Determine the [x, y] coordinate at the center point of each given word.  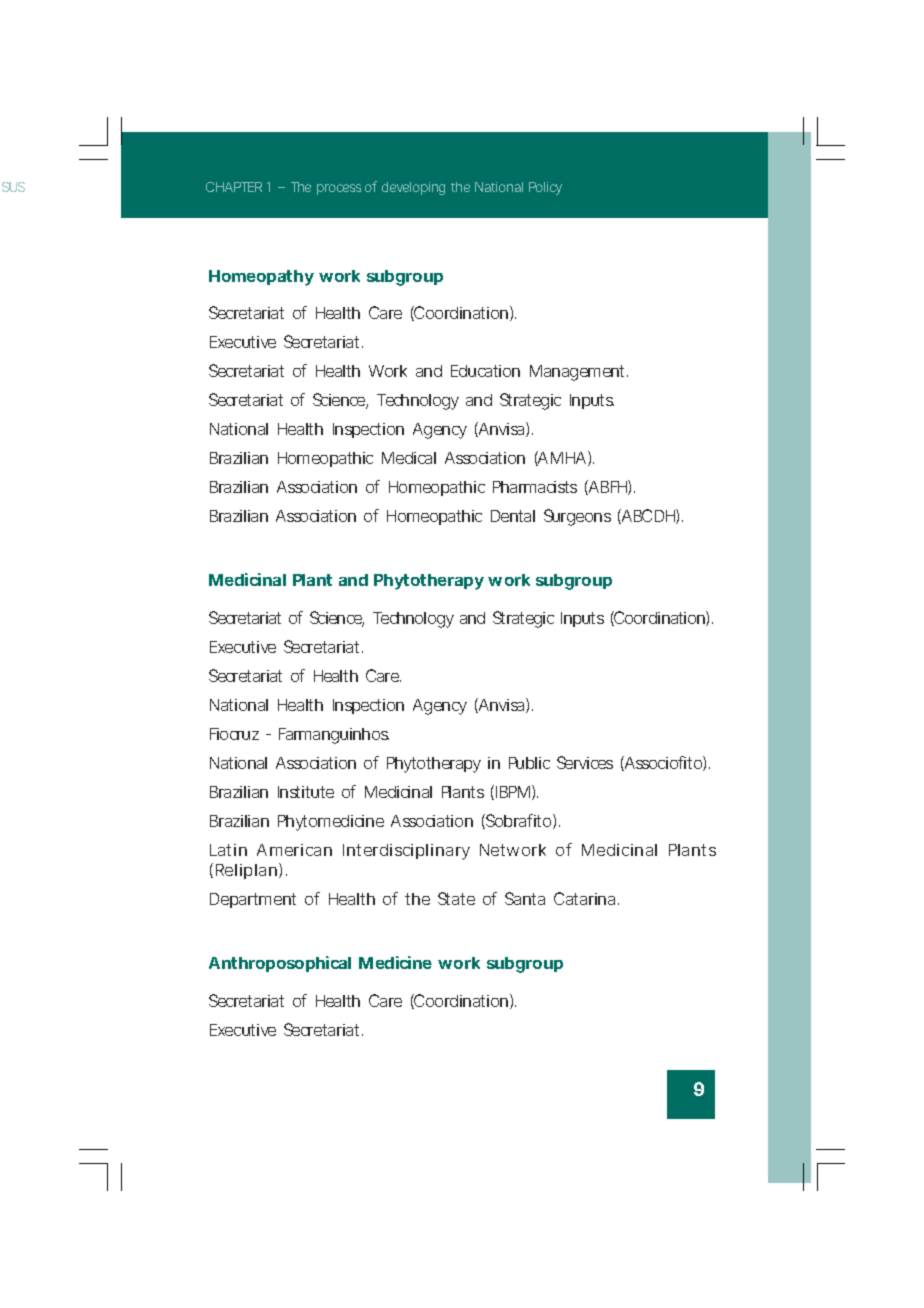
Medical [409, 458]
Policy [545, 188]
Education [485, 371]
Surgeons [577, 517]
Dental [513, 516]
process [339, 189]
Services [585, 762]
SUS [13, 187]
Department [253, 900]
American [294, 850]
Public [529, 763]
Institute [306, 792]
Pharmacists [535, 487]
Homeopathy [261, 278]
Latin [228, 850]
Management [579, 373]
